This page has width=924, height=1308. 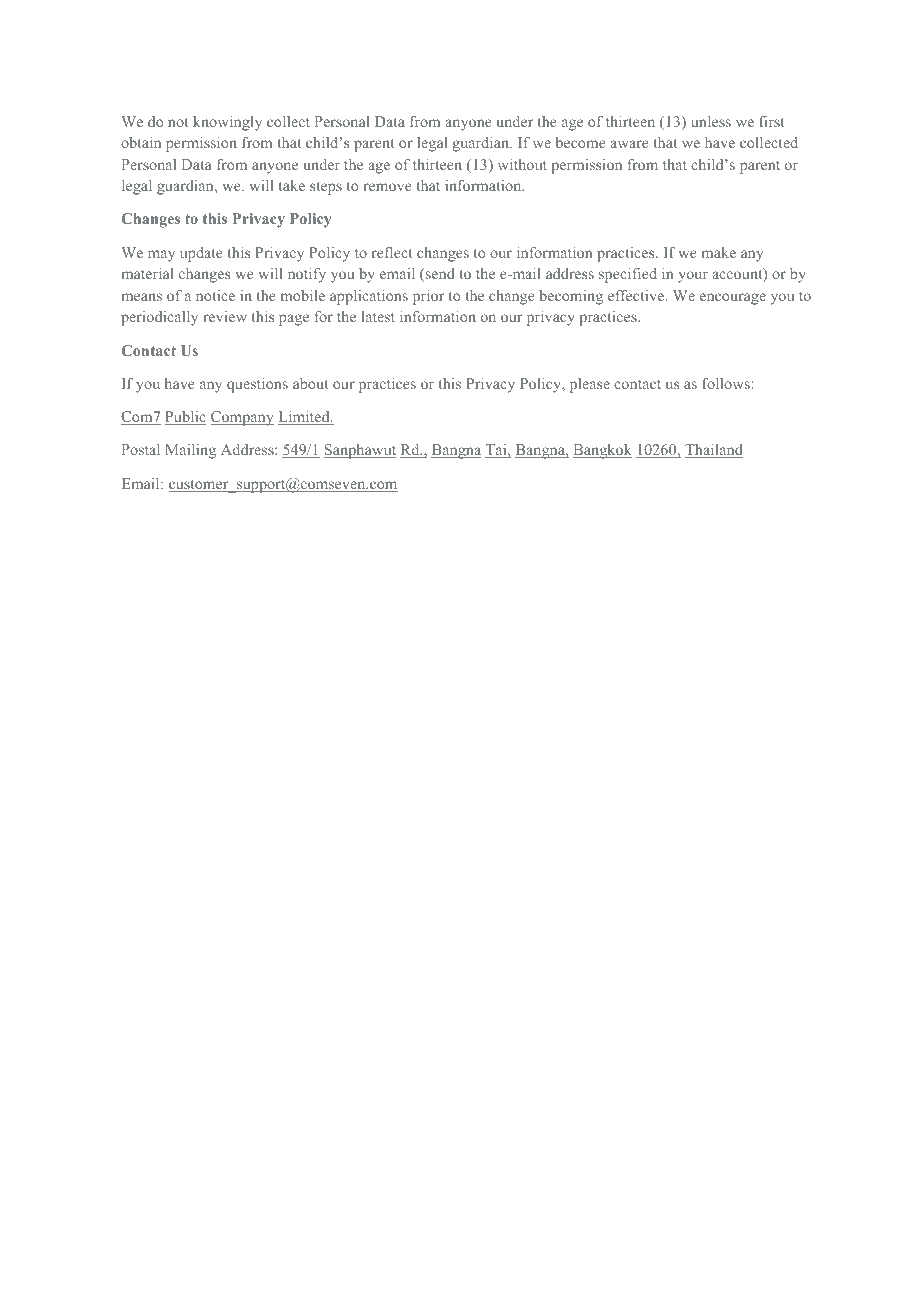 What do you see at coordinates (439, 275) in the page?
I see `send` at bounding box center [439, 275].
